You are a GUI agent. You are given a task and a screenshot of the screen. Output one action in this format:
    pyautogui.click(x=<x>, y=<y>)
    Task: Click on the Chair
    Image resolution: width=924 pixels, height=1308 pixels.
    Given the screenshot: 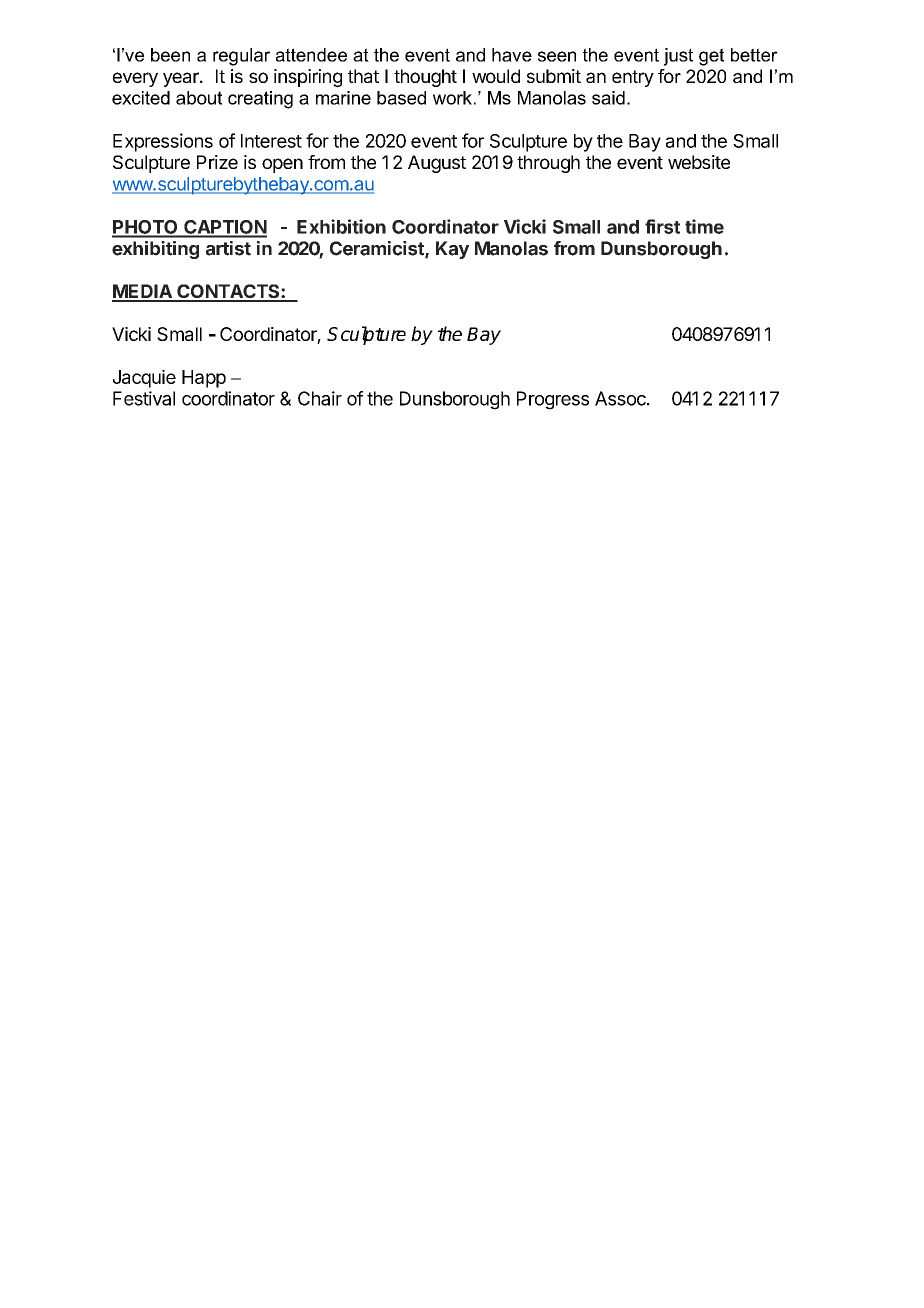 What is the action you would take?
    pyautogui.click(x=320, y=398)
